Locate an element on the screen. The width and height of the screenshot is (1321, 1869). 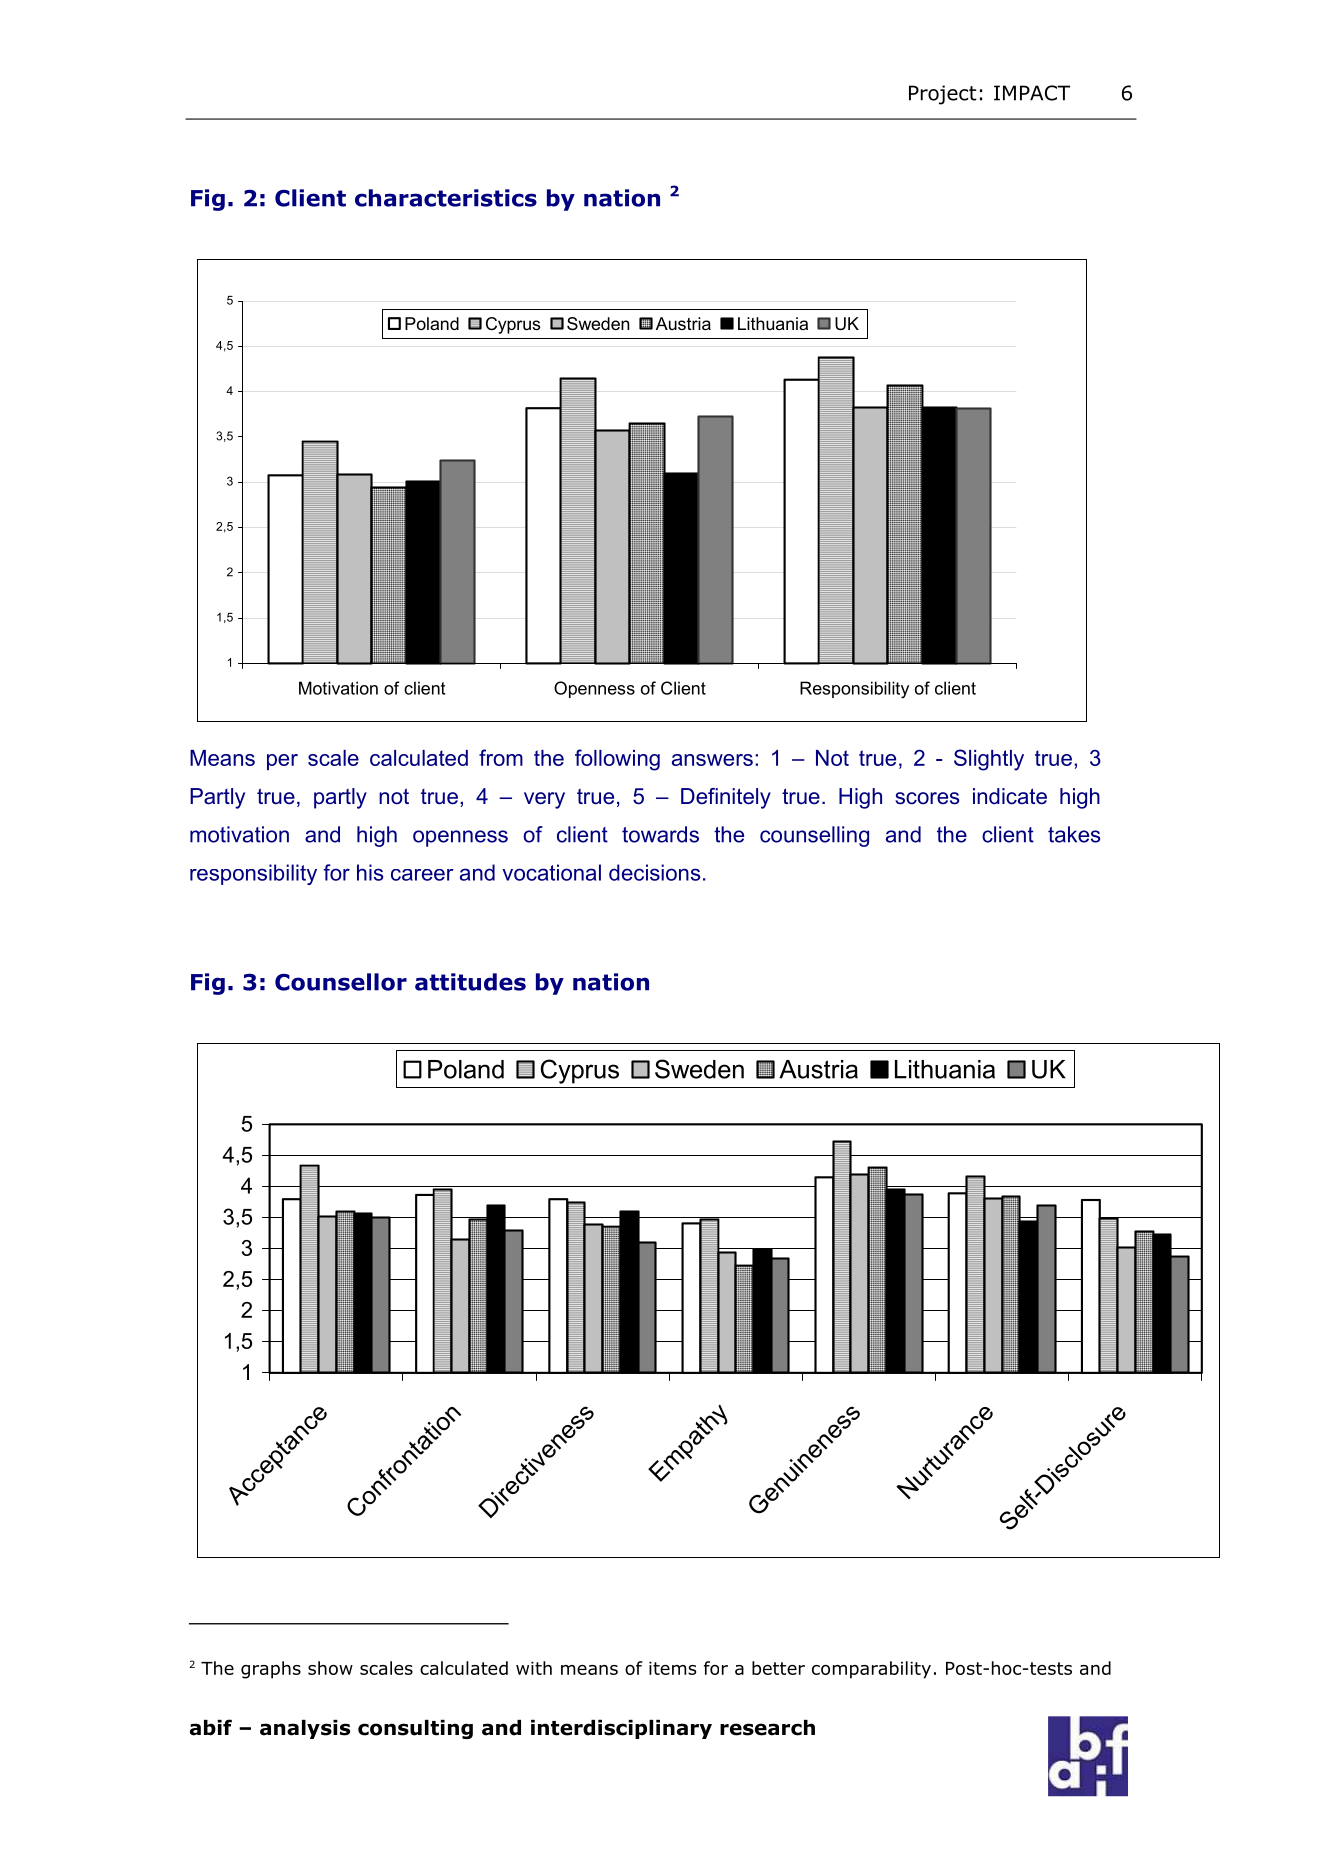
Slightly is located at coordinates (989, 760).
